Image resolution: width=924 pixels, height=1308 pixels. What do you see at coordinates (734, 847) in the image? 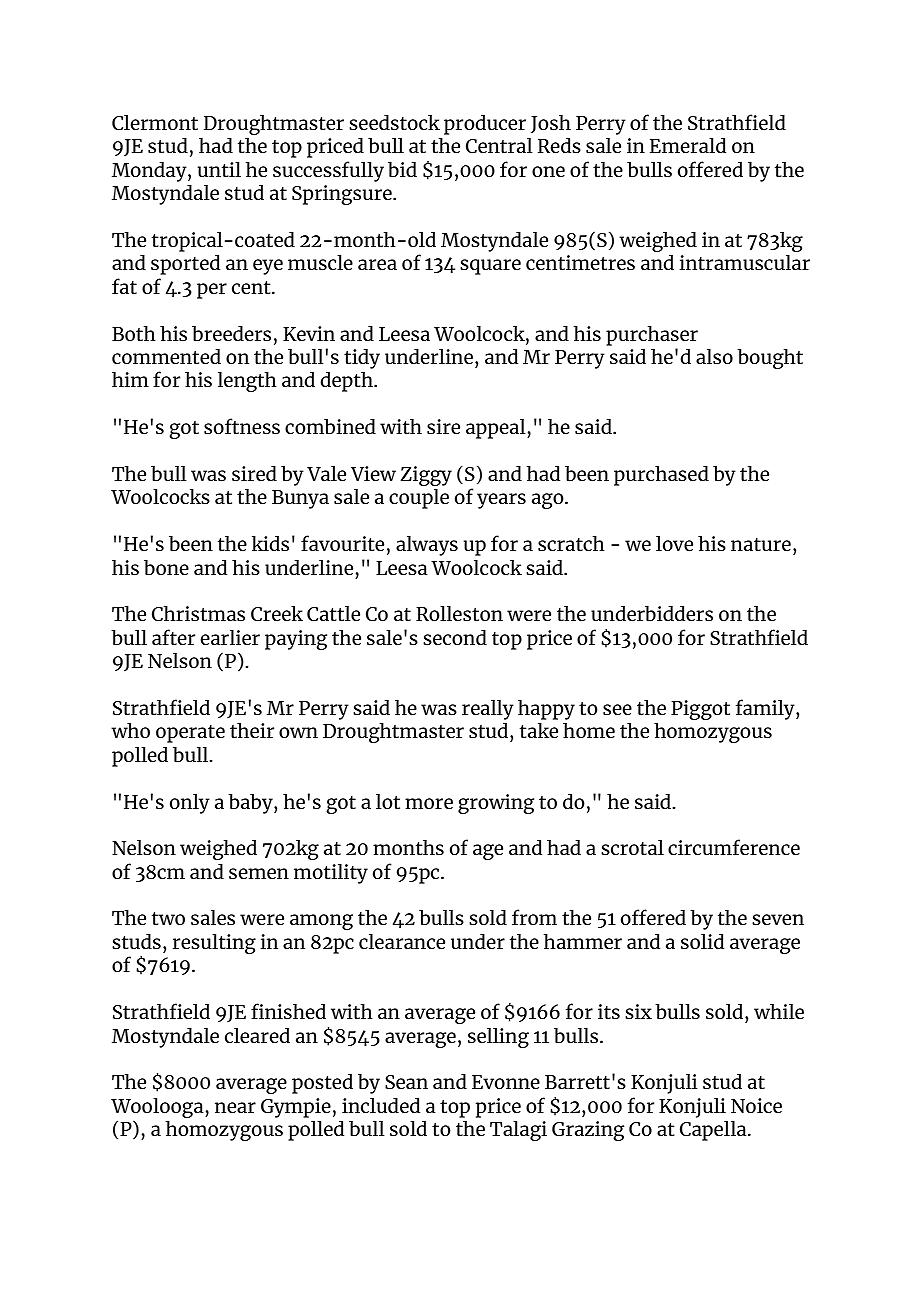
I see `circumference` at bounding box center [734, 847].
